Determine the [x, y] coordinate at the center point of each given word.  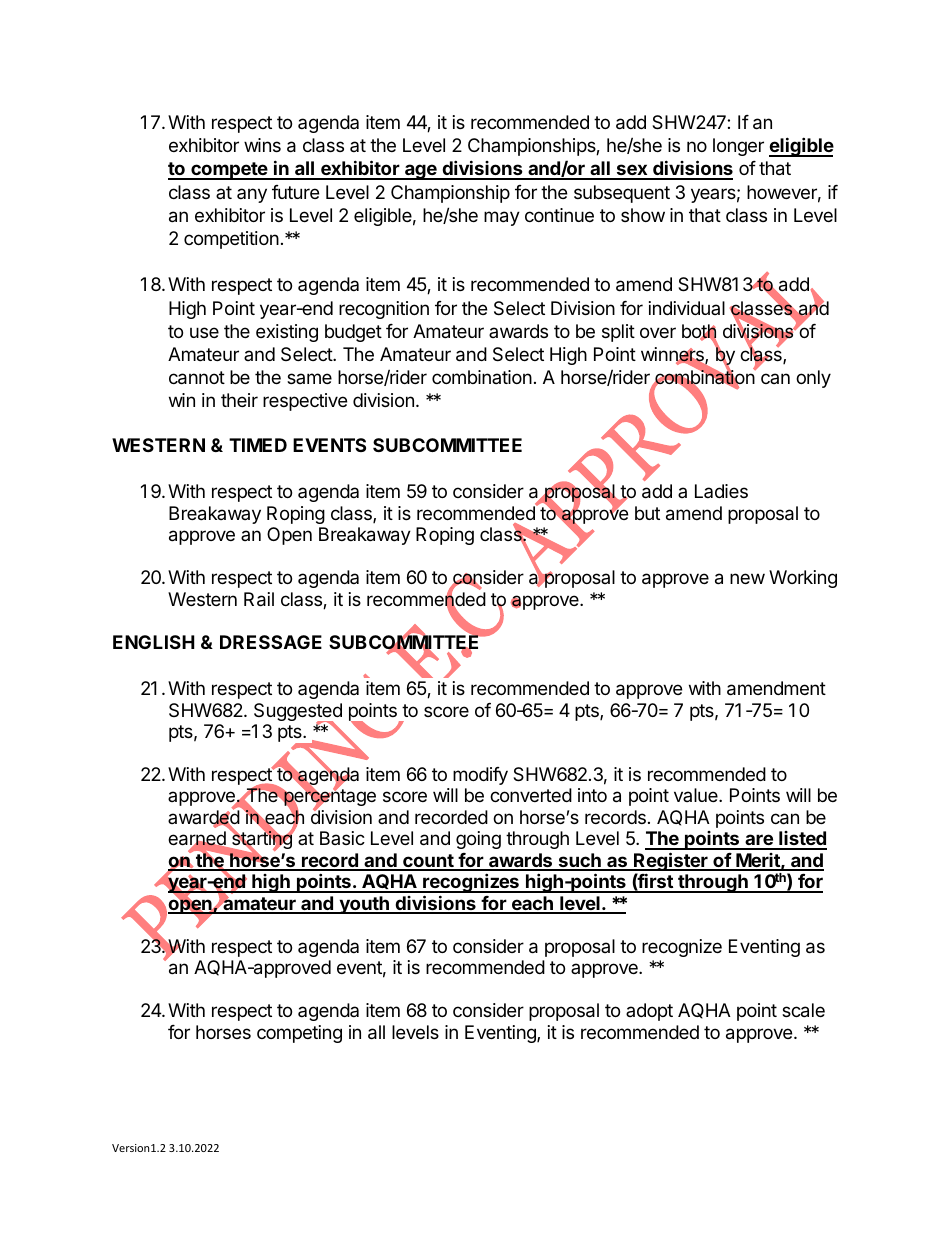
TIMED [258, 445]
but [647, 513]
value [697, 795]
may [502, 218]
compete [229, 171]
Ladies [721, 491]
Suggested [298, 713]
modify [480, 776]
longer [738, 147]
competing [299, 1034]
